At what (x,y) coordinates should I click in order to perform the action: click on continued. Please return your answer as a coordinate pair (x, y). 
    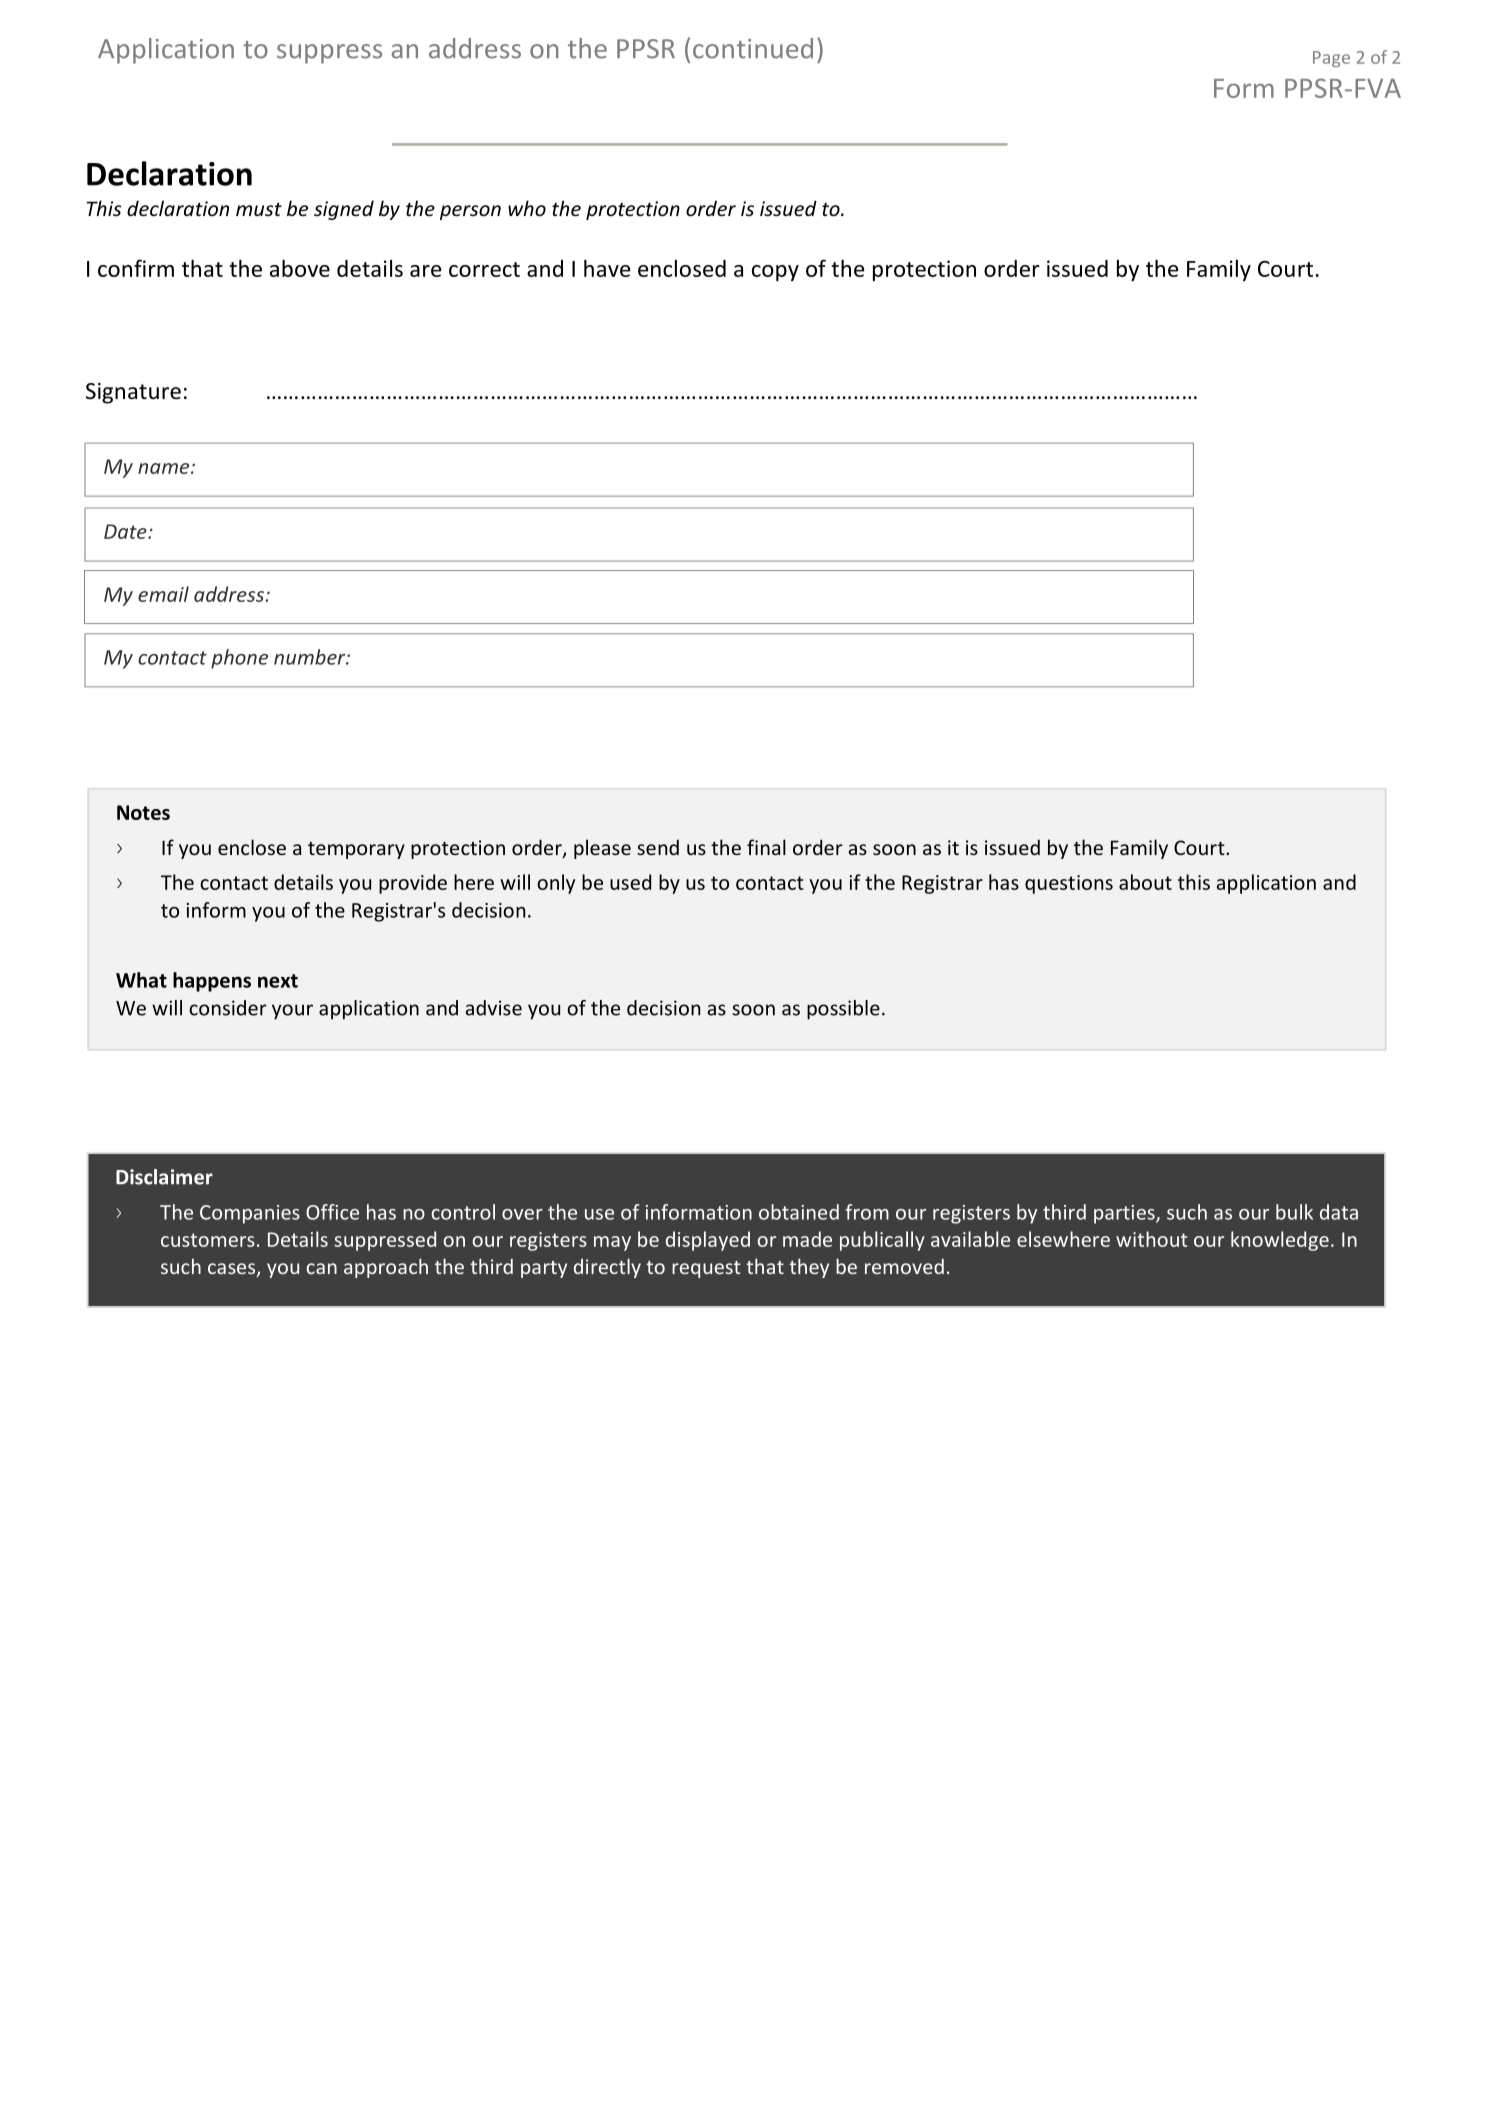
    Looking at the image, I should click on (753, 48).
